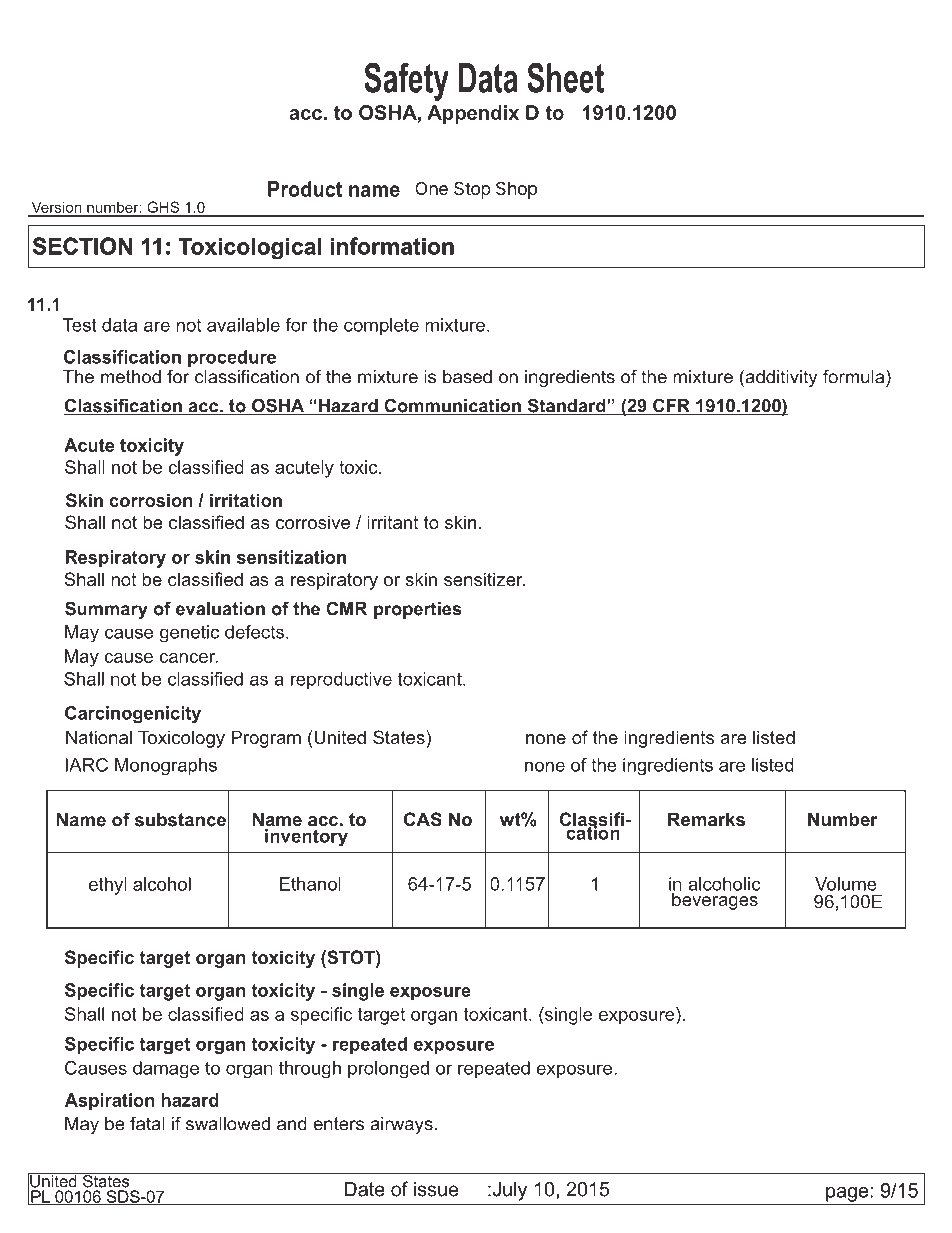  I want to click on formula, so click(855, 376).
